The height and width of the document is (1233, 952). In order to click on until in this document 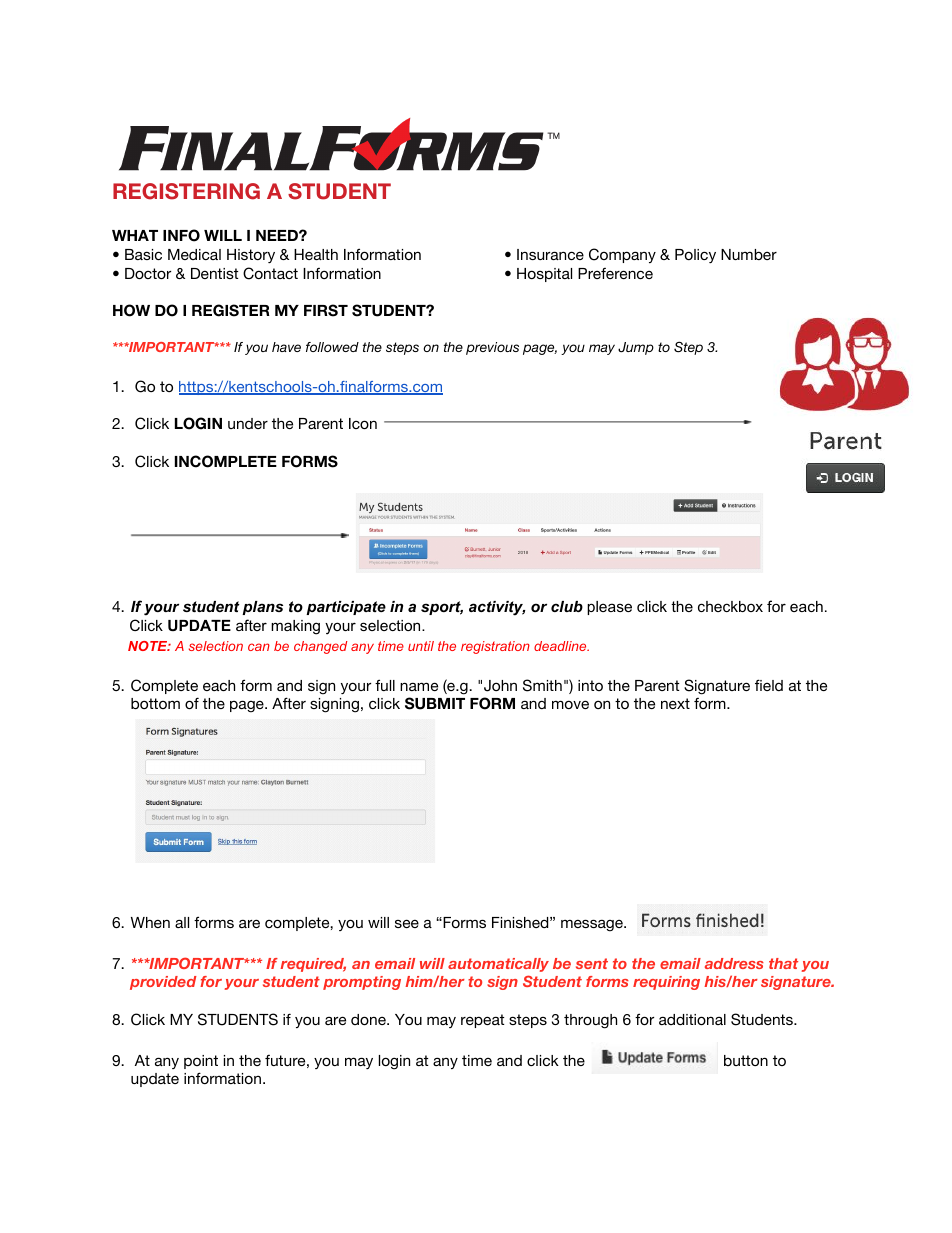, I will do `click(421, 646)`.
